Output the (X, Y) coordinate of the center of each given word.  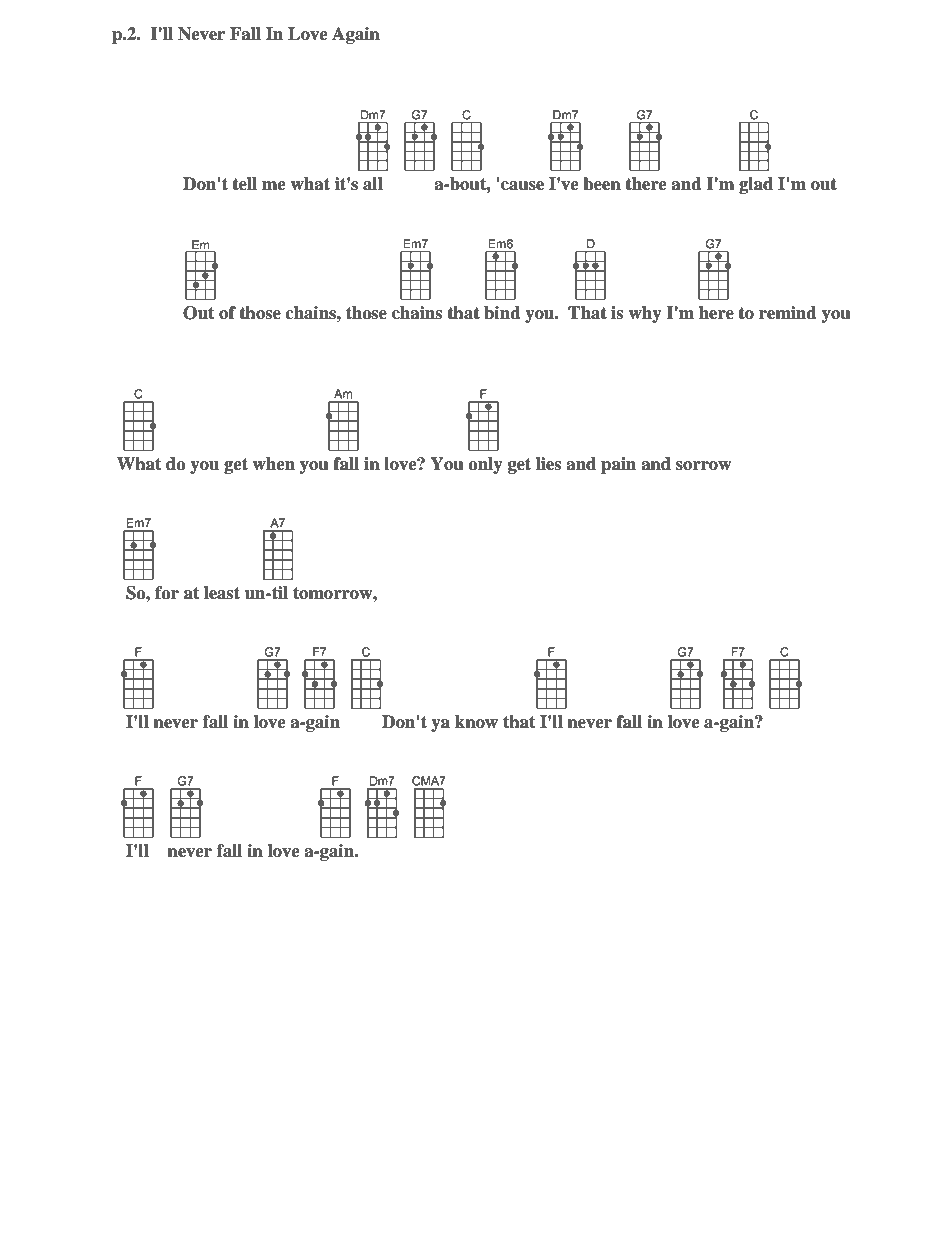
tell (244, 184)
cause (522, 186)
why (645, 314)
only (485, 465)
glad (756, 185)
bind (502, 313)
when (273, 464)
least (222, 593)
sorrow (703, 466)
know (476, 722)
